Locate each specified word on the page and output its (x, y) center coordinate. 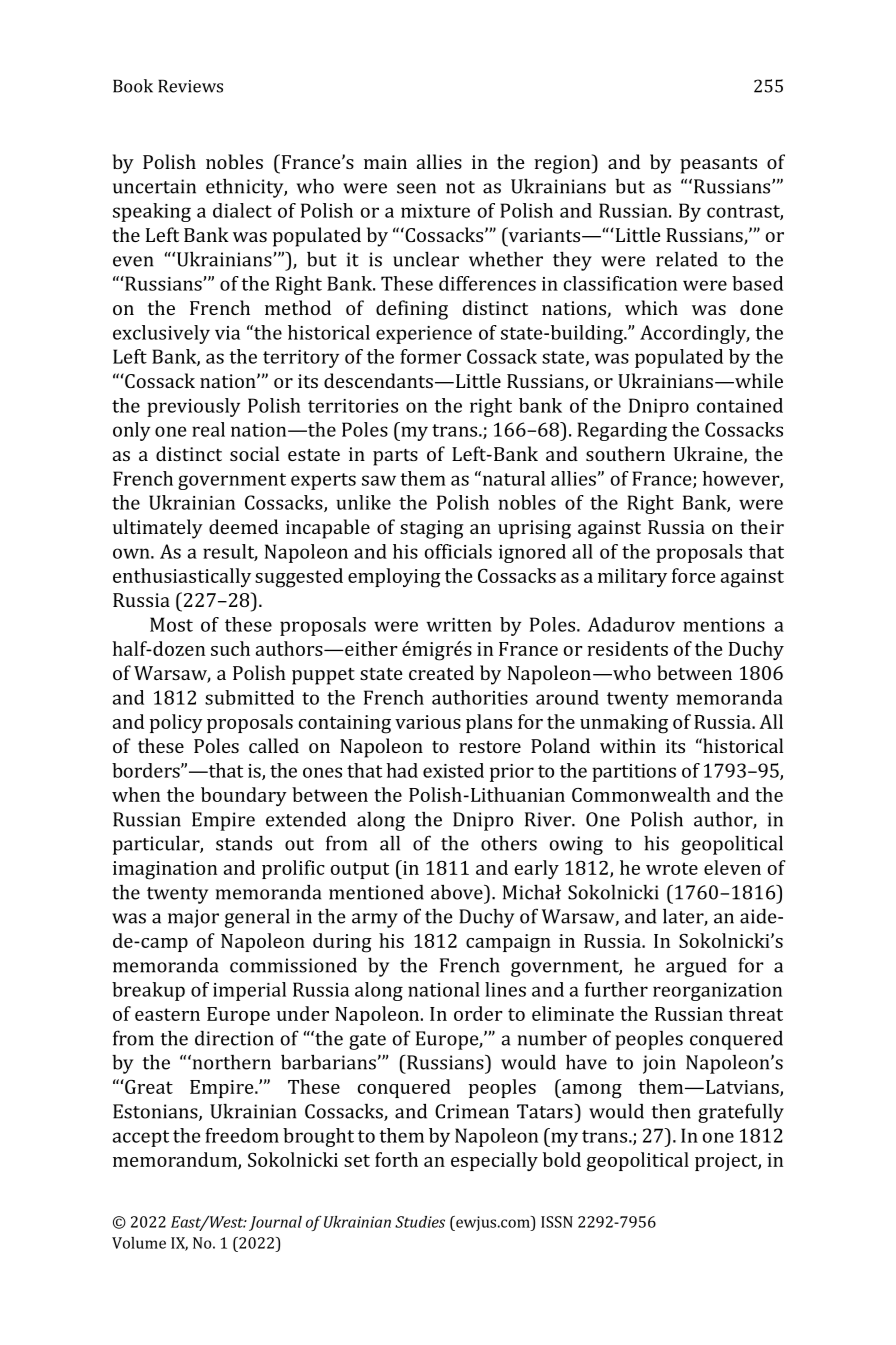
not (460, 187)
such (230, 648)
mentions (724, 625)
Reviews (190, 86)
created (441, 672)
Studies (420, 1222)
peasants (718, 165)
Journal (275, 1223)
